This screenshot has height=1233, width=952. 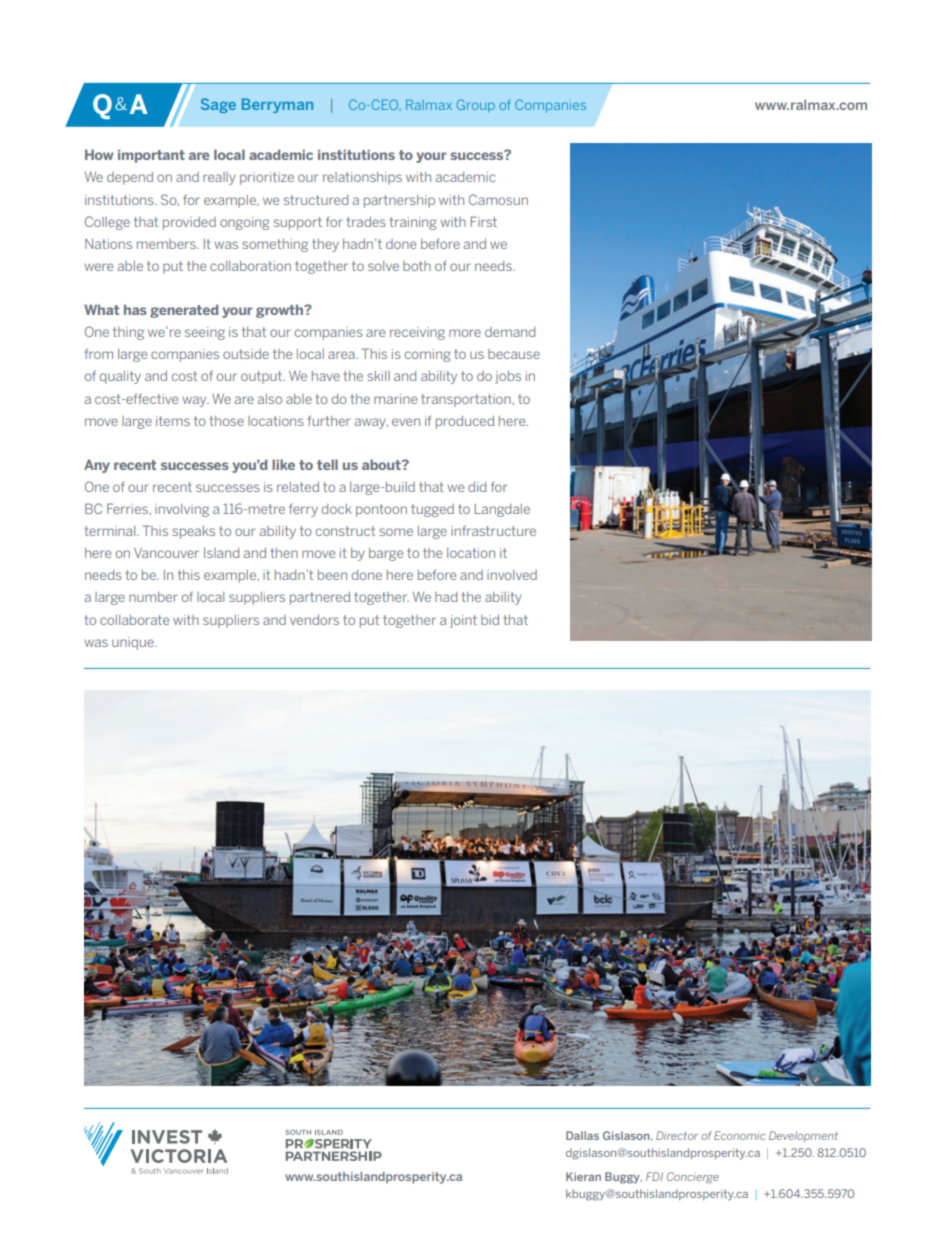 I want to click on joint, so click(x=463, y=621).
